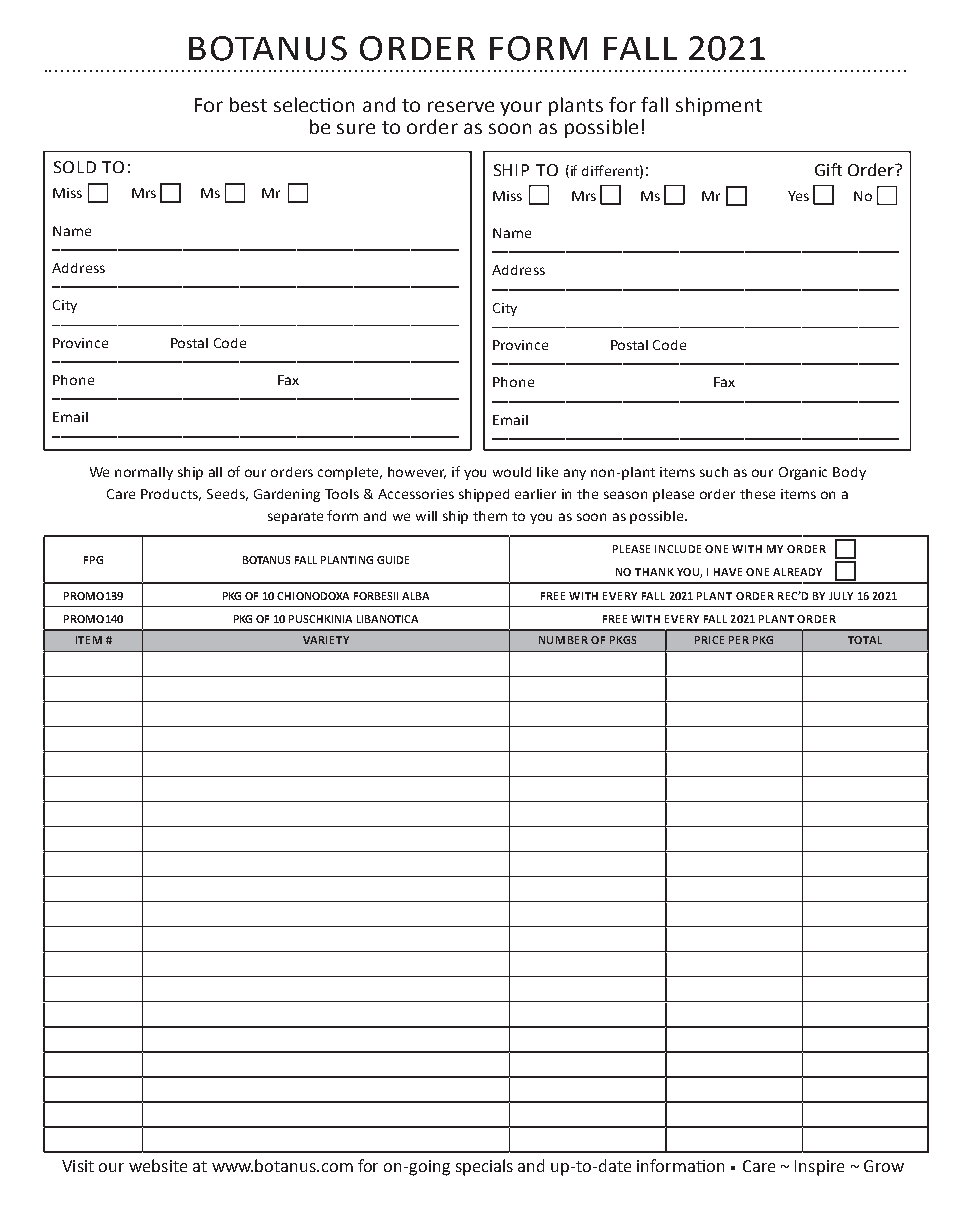  I want to click on NUMBER, so click(563, 640).
